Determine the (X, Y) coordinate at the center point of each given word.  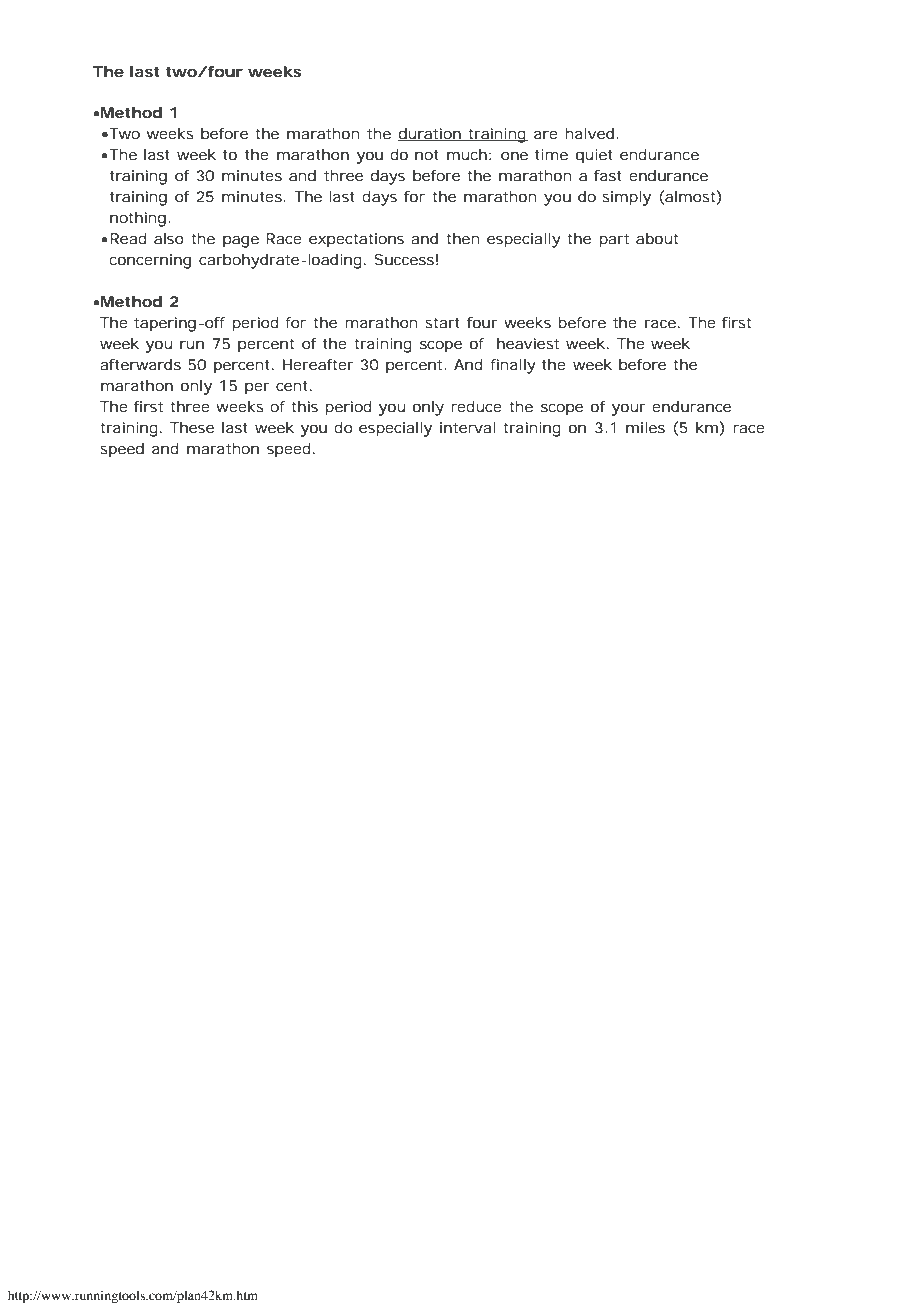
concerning (150, 261)
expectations (356, 240)
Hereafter (318, 364)
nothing (138, 219)
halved (589, 133)
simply (626, 198)
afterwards (140, 364)
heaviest (528, 343)
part (614, 240)
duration (430, 134)
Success (404, 259)
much (467, 154)
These (192, 427)
